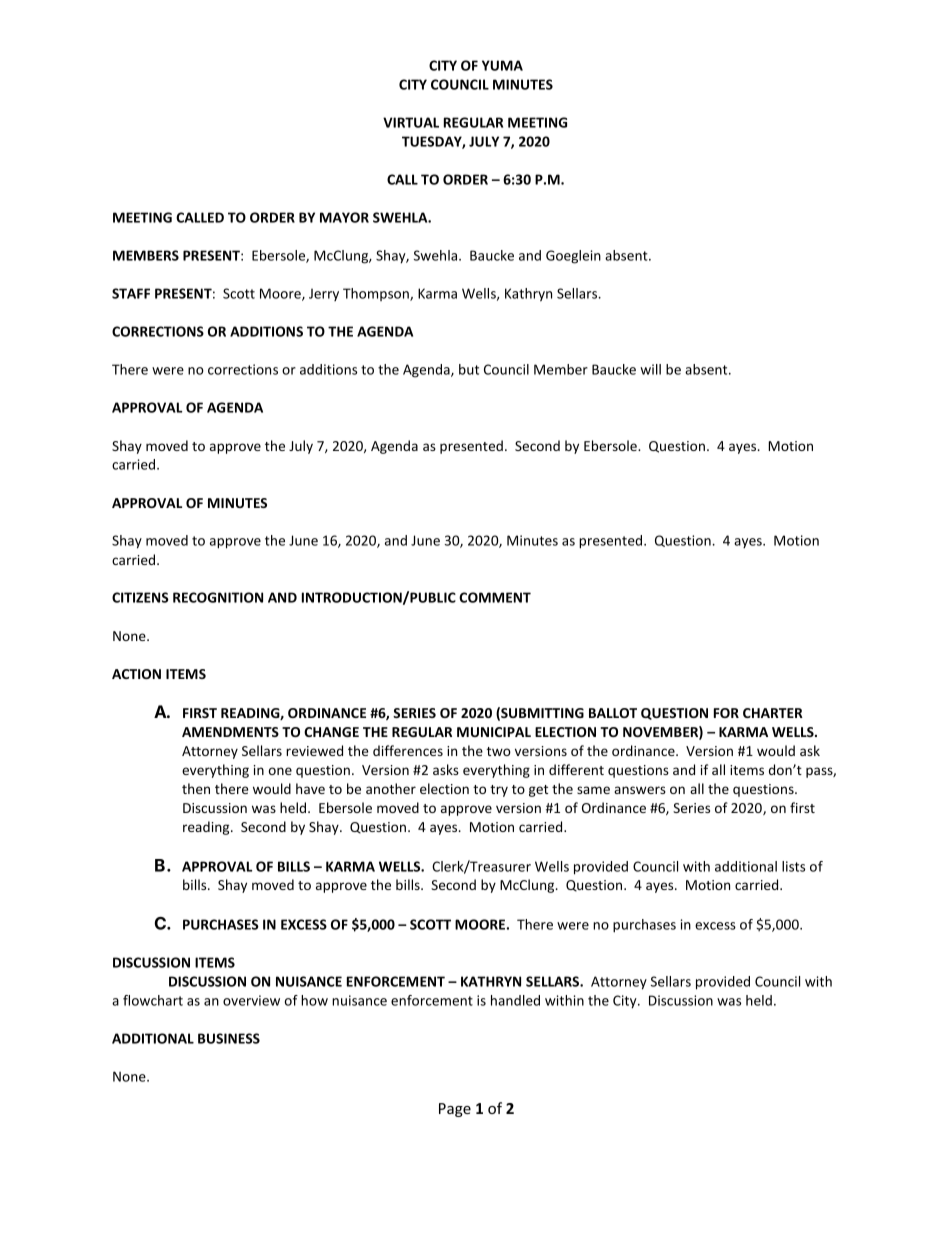  Describe the element at coordinates (773, 713) in the screenshot. I see `CHARTER` at that location.
